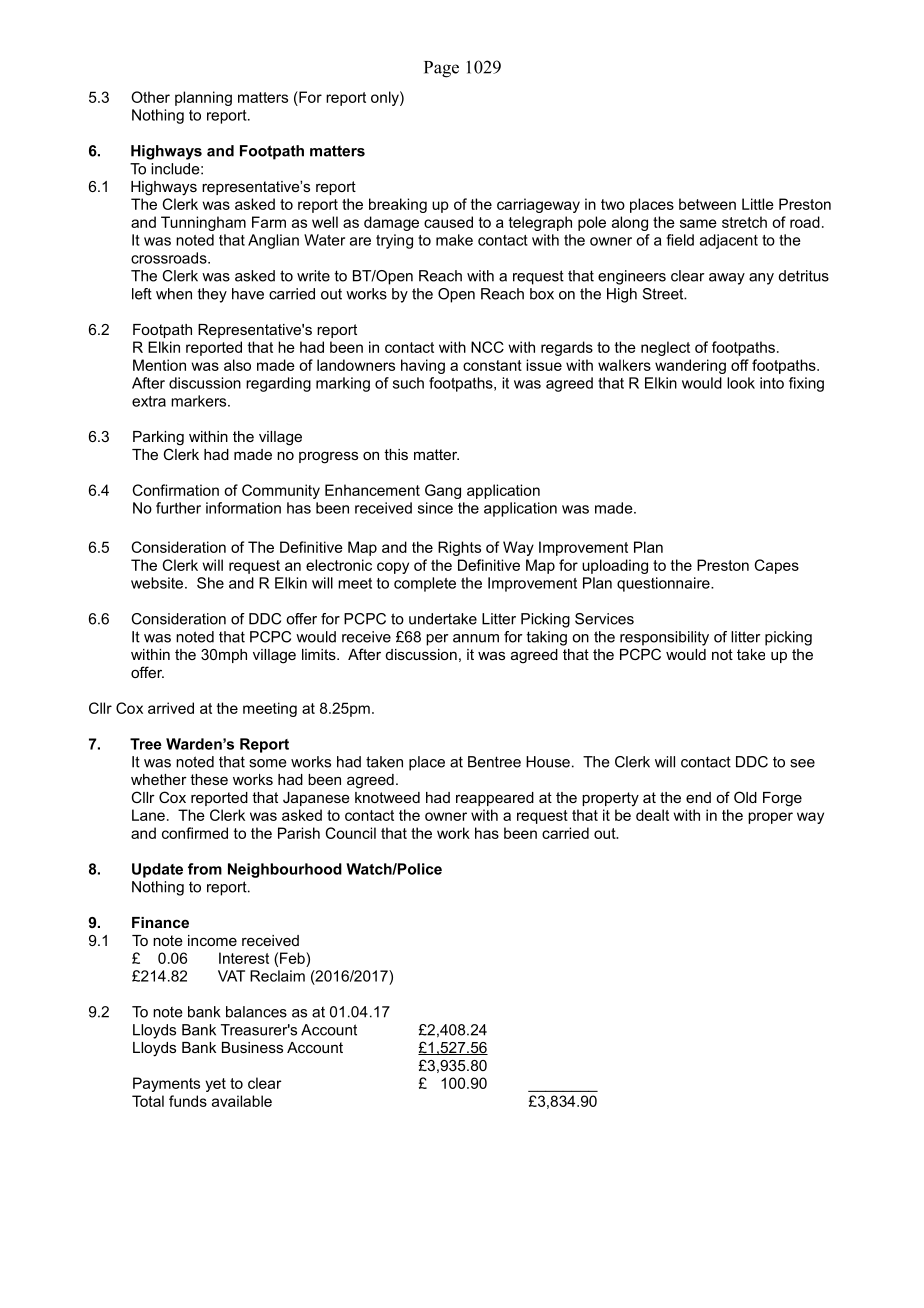 The height and width of the document is (1308, 924). Describe the element at coordinates (215, 1085) in the document. I see `yet` at that location.
